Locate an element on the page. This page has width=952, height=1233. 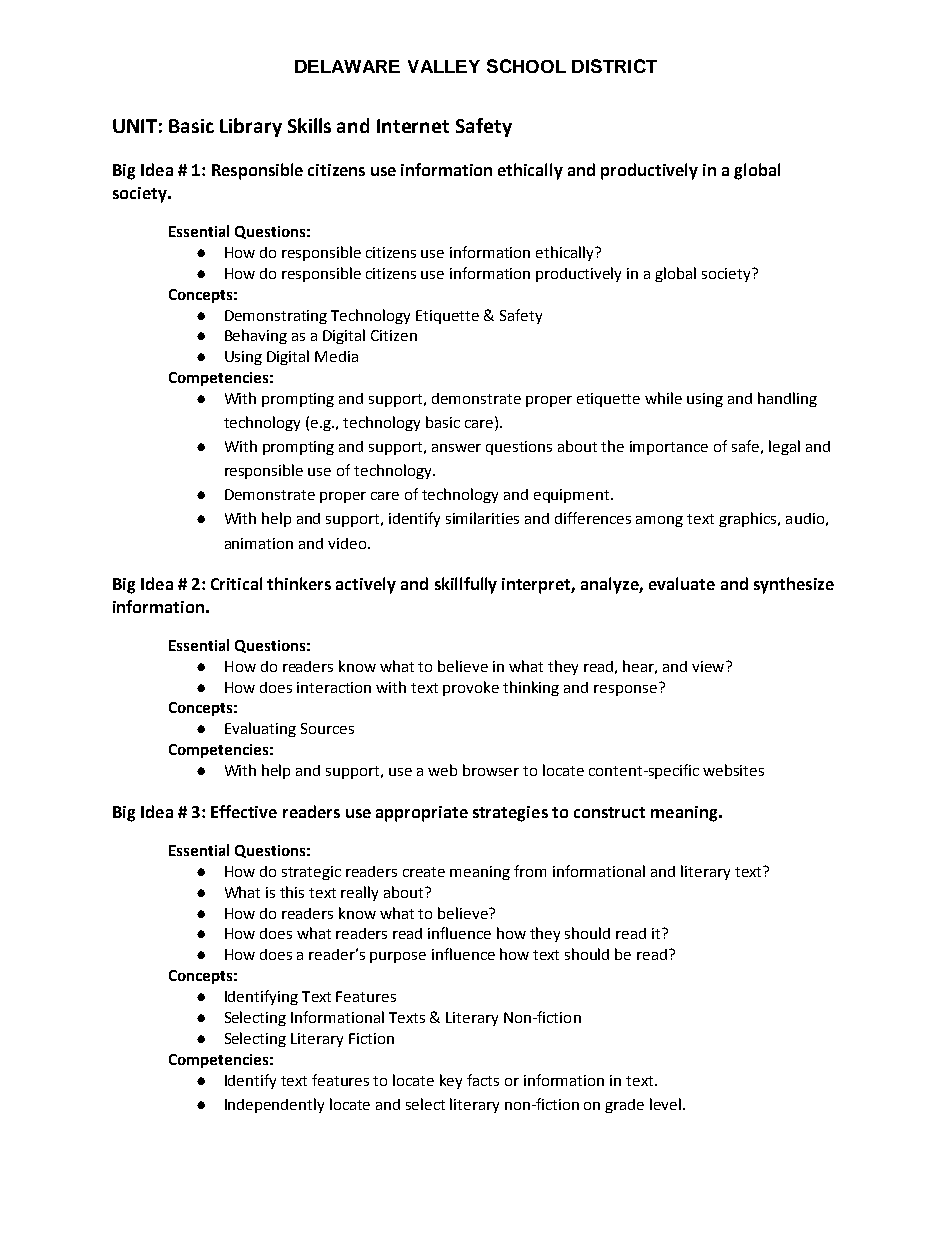
level is located at coordinates (667, 1104).
